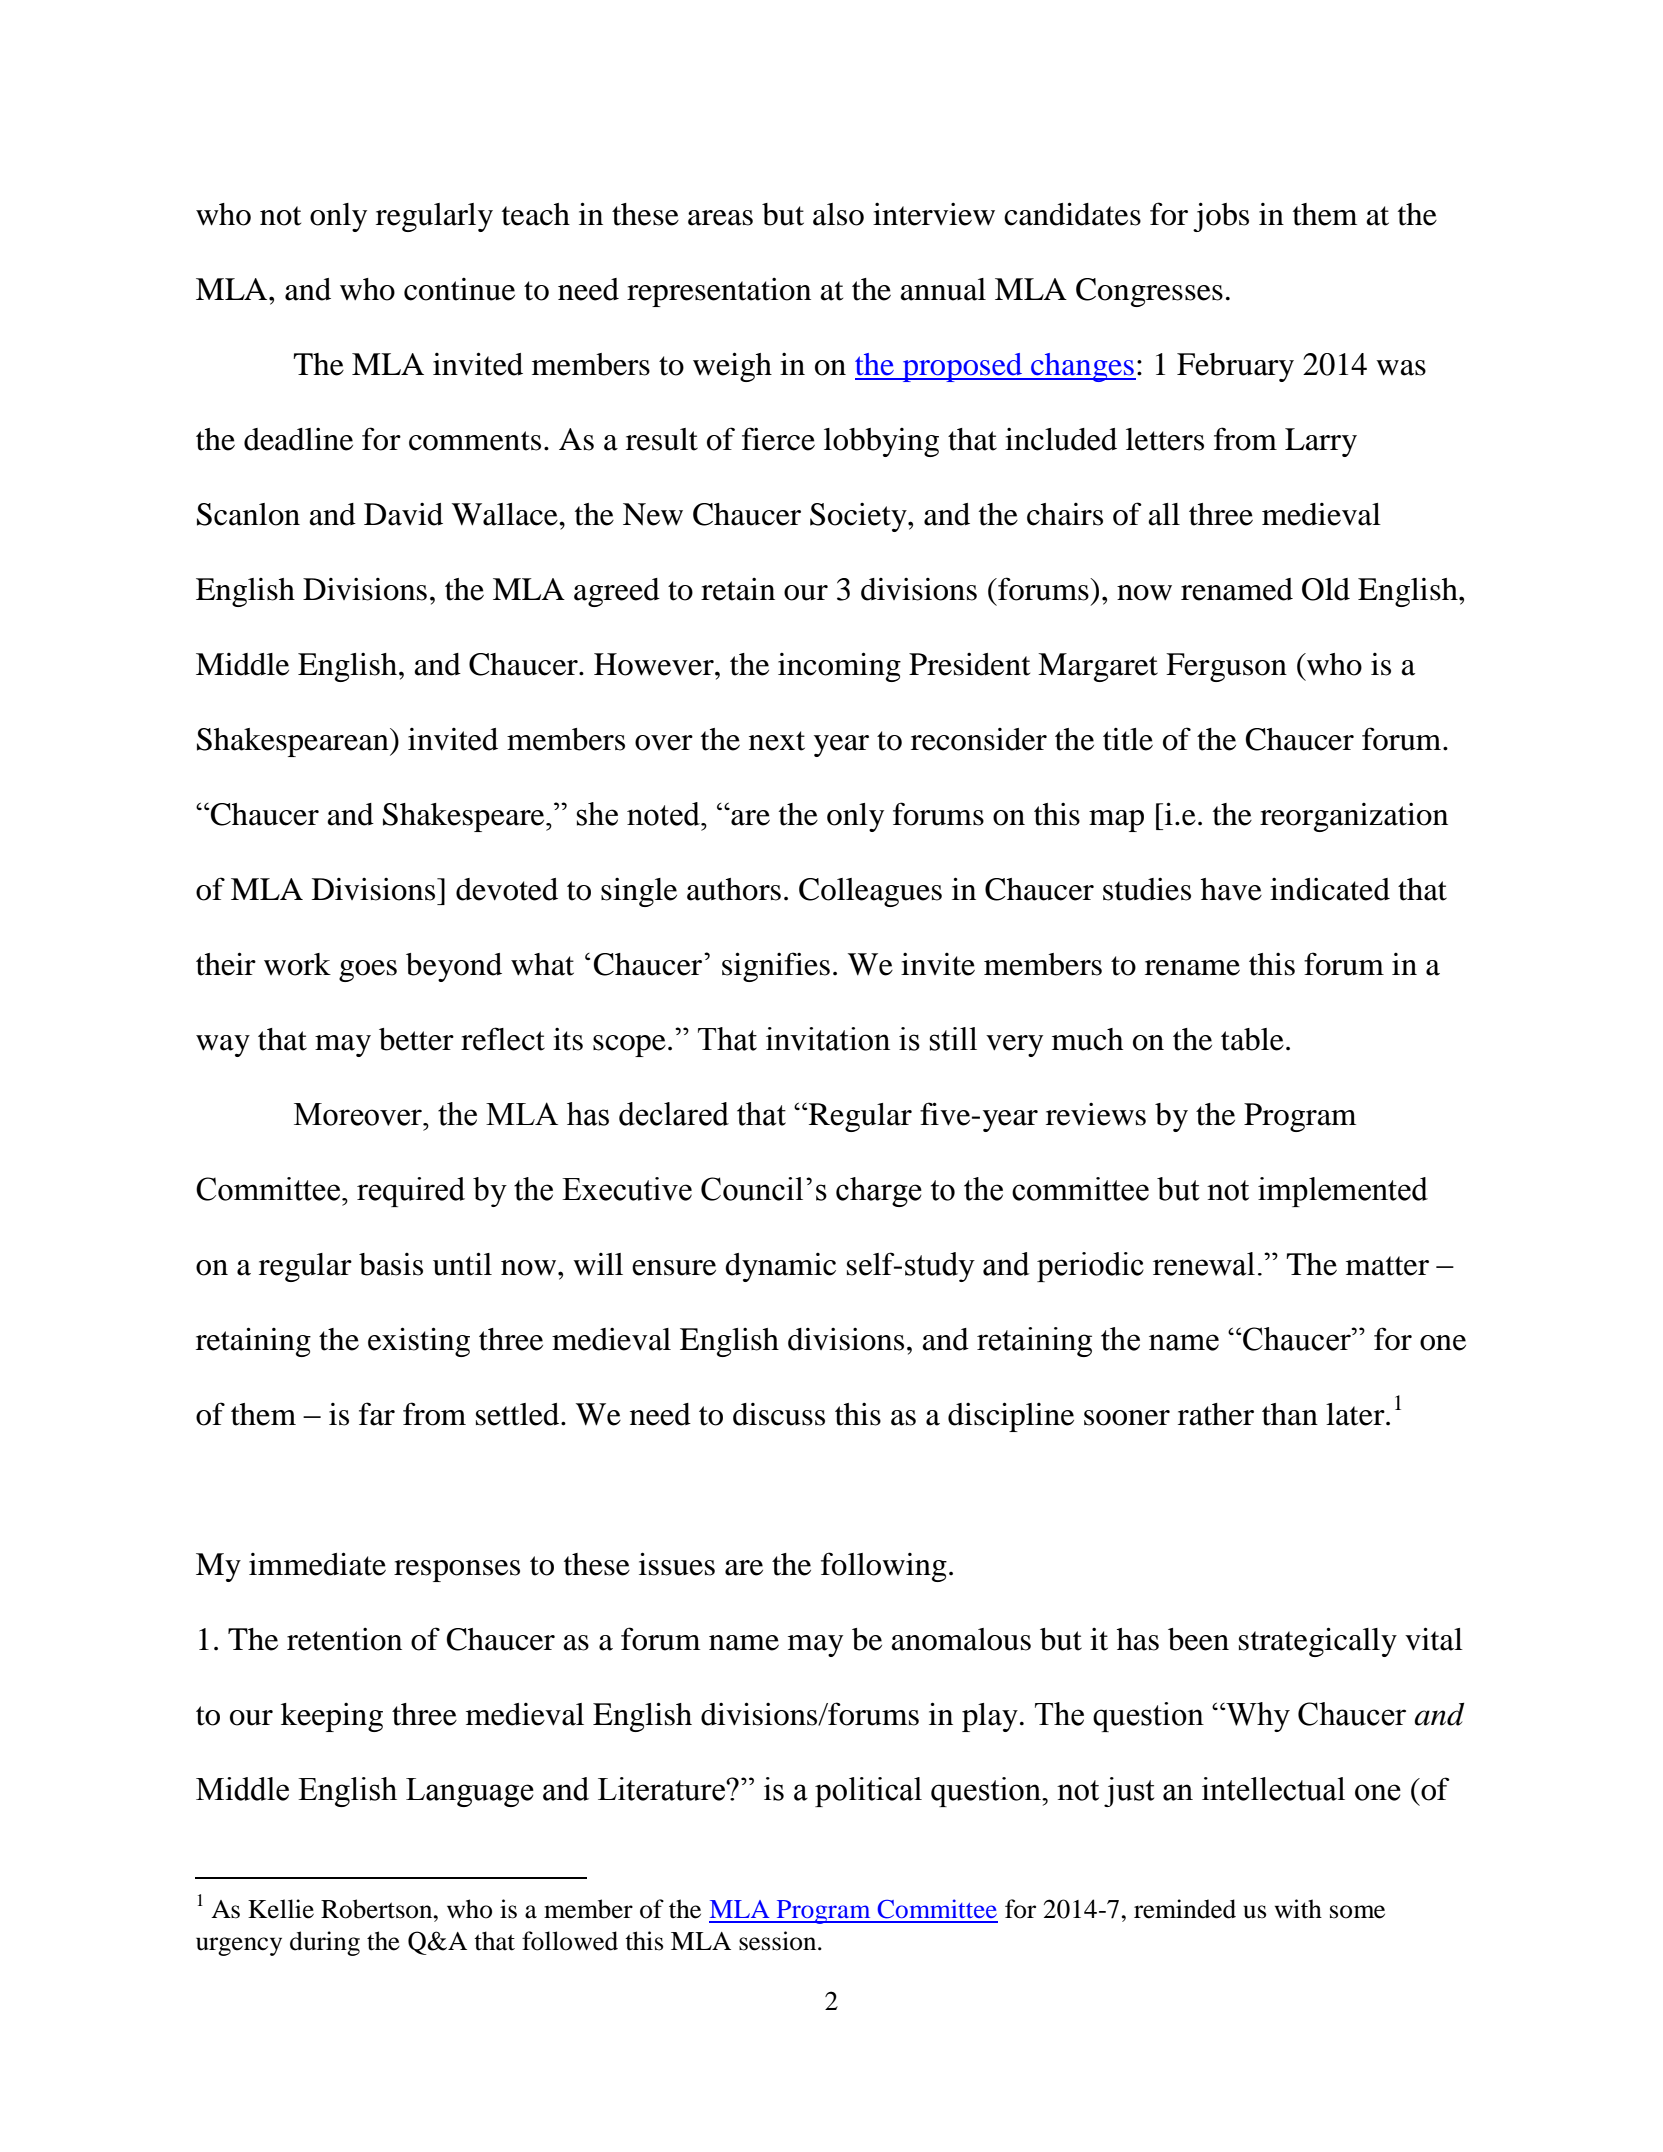  Describe the element at coordinates (378, 1909) in the document. I see `Robertson` at that location.
